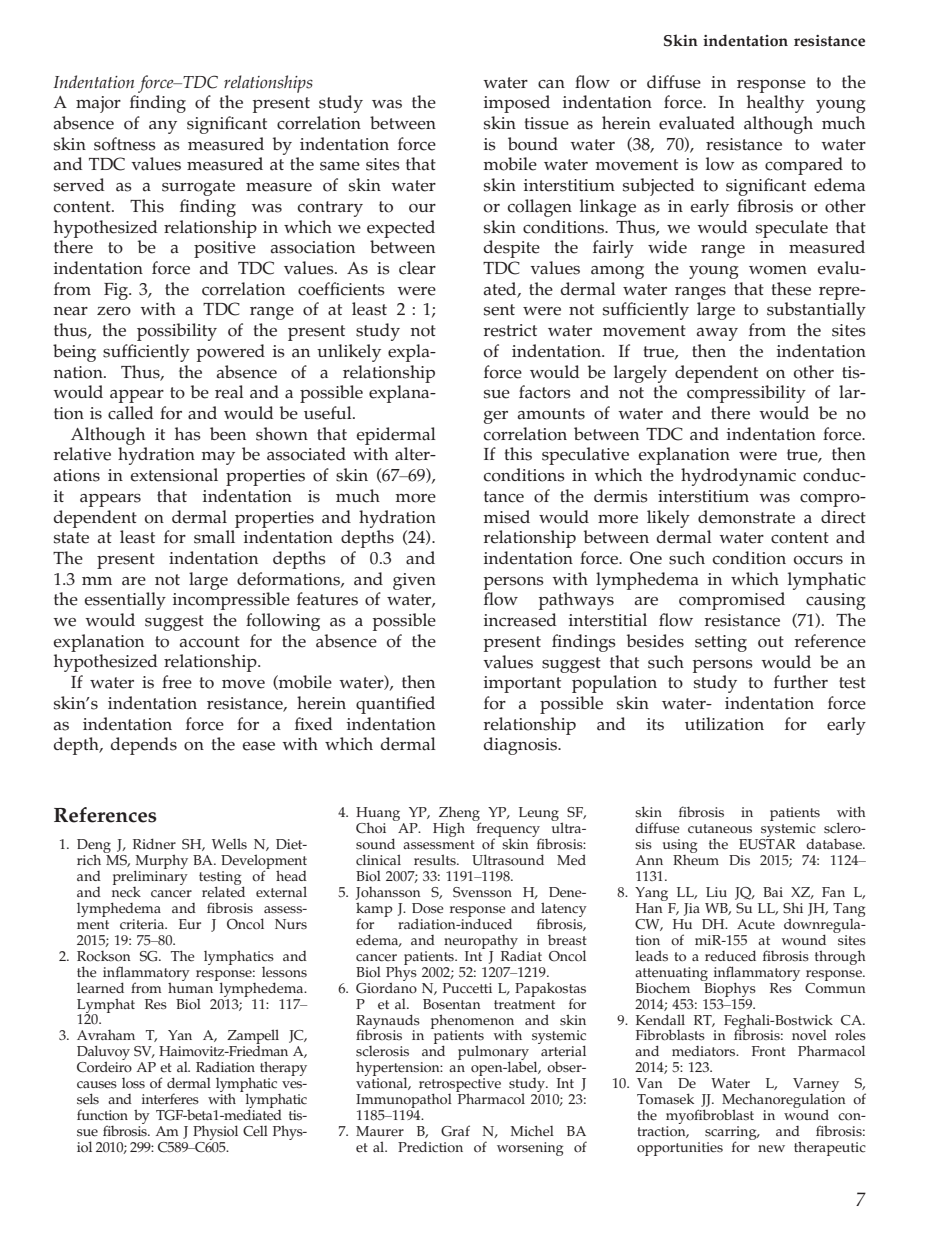 The image size is (952, 1251). I want to click on Dis, so click(739, 860).
